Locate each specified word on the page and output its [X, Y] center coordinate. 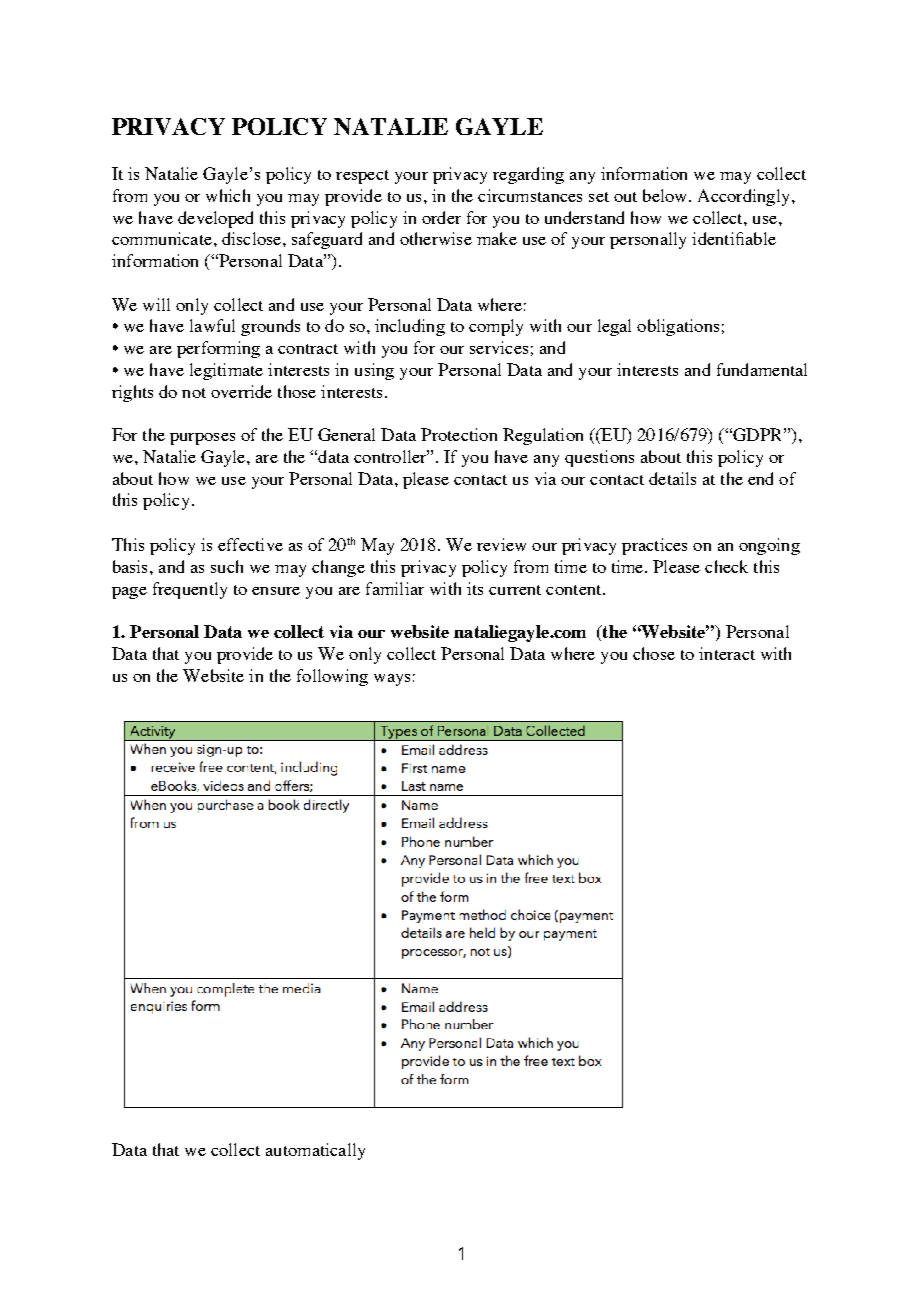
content [575, 590]
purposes [202, 439]
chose [654, 653]
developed [215, 219]
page [129, 593]
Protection [459, 434]
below [666, 195]
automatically [315, 1151]
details [672, 478]
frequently [190, 590]
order [441, 217]
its [475, 588]
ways [392, 680]
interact [727, 653]
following [332, 677]
